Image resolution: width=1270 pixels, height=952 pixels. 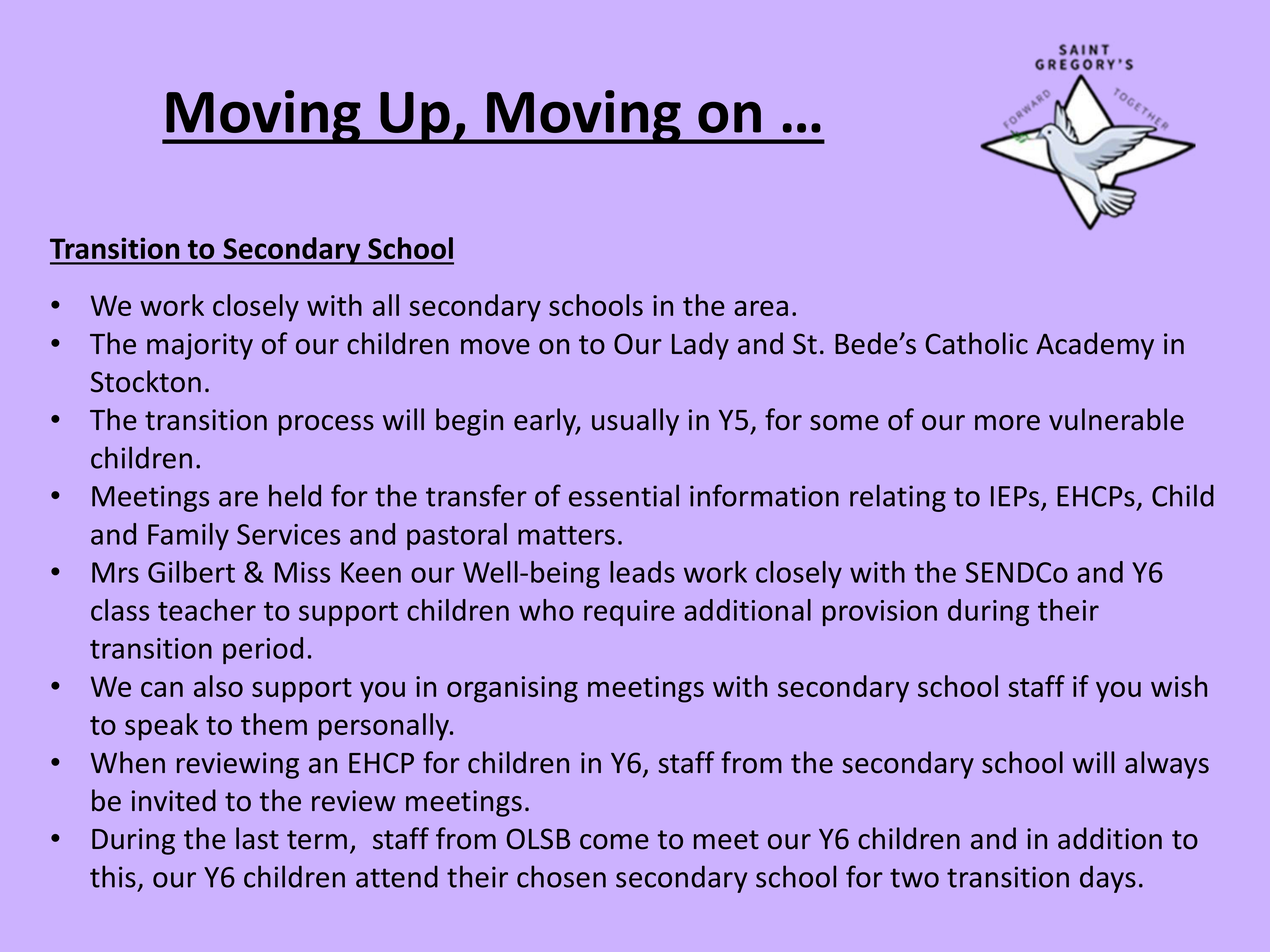 What do you see at coordinates (207, 610) in the screenshot?
I see `teacher` at bounding box center [207, 610].
